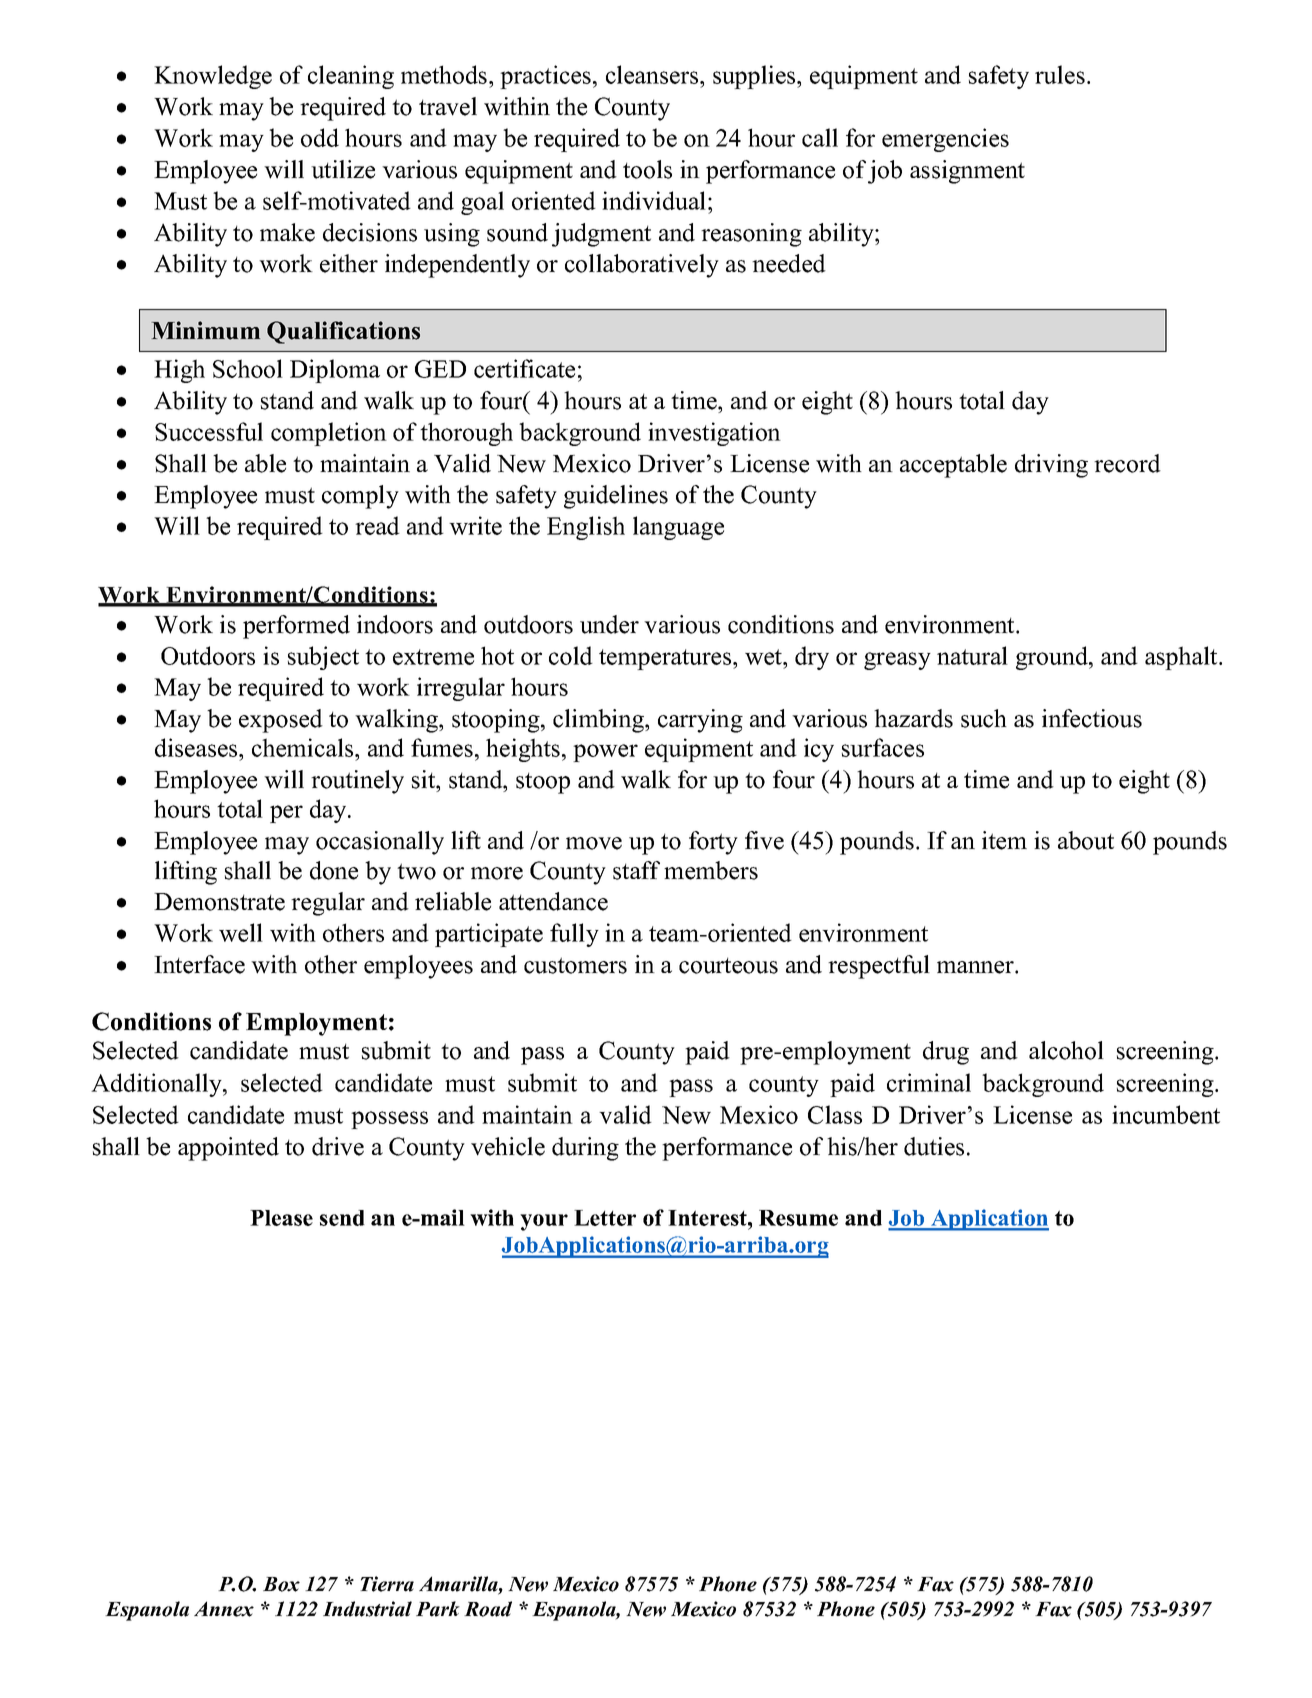  I want to click on done, so click(334, 870).
